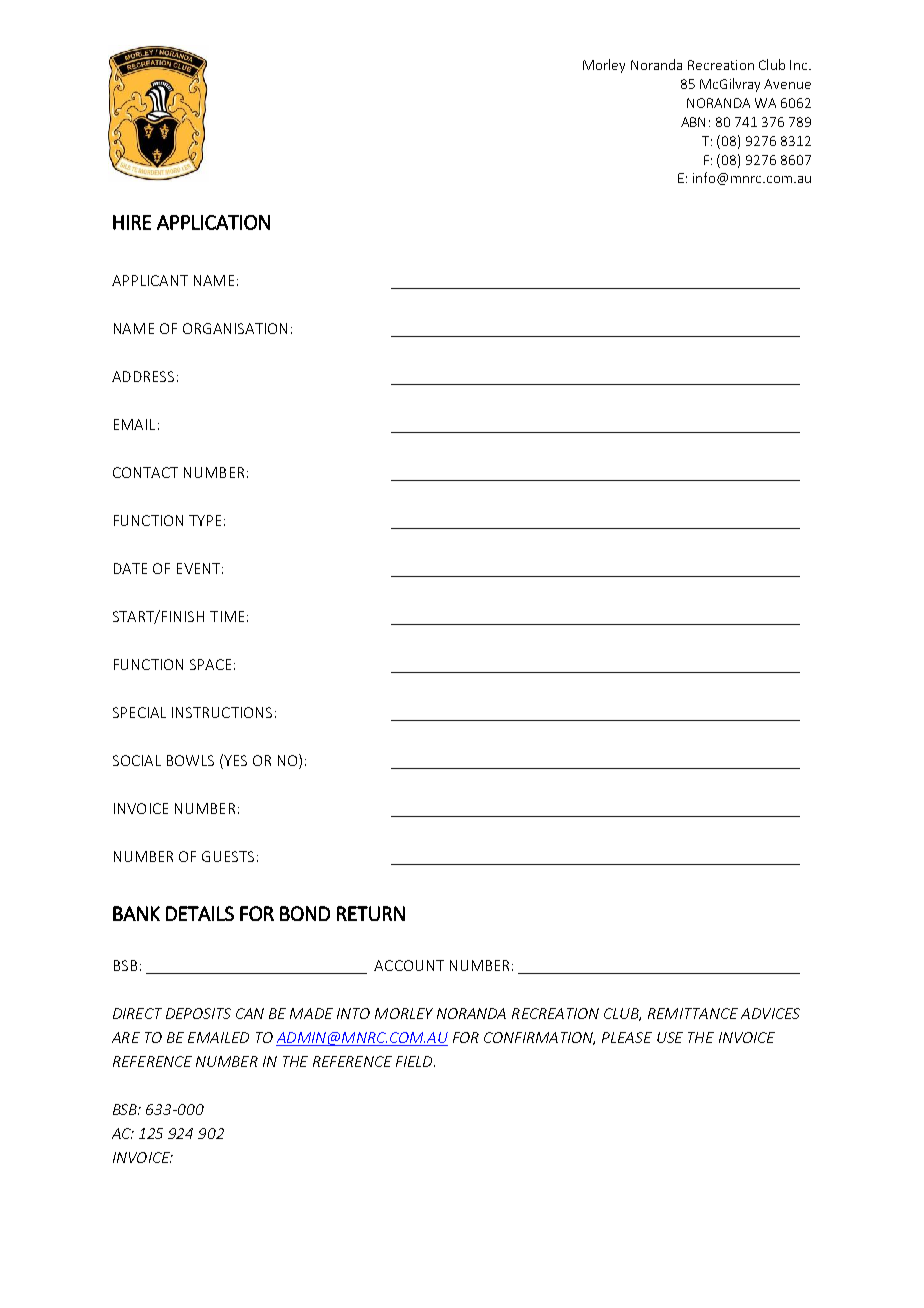  I want to click on TIME, so click(227, 616).
